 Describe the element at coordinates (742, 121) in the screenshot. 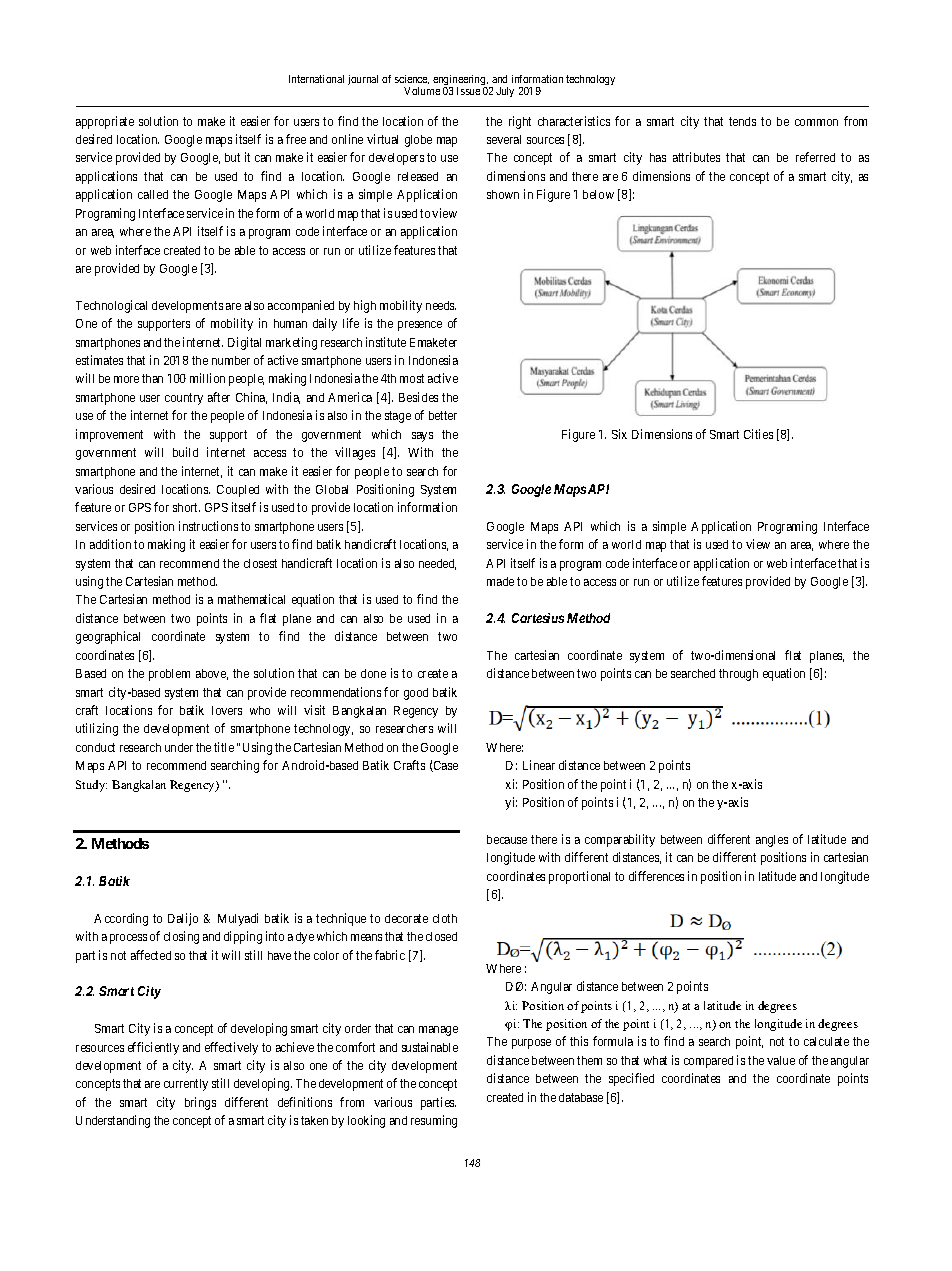

I see `tends` at that location.
